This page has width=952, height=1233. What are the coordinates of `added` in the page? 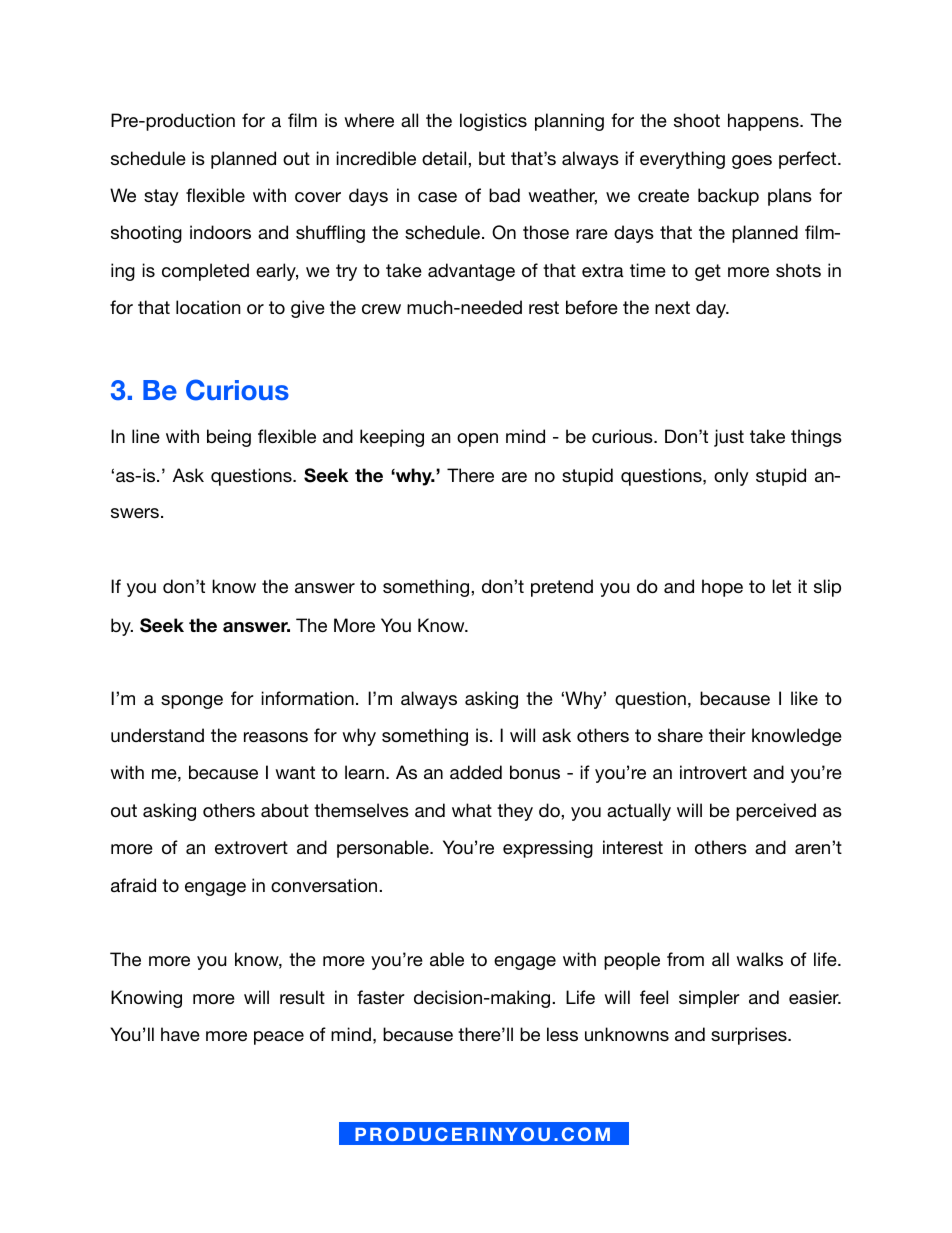 It's located at (476, 772).
